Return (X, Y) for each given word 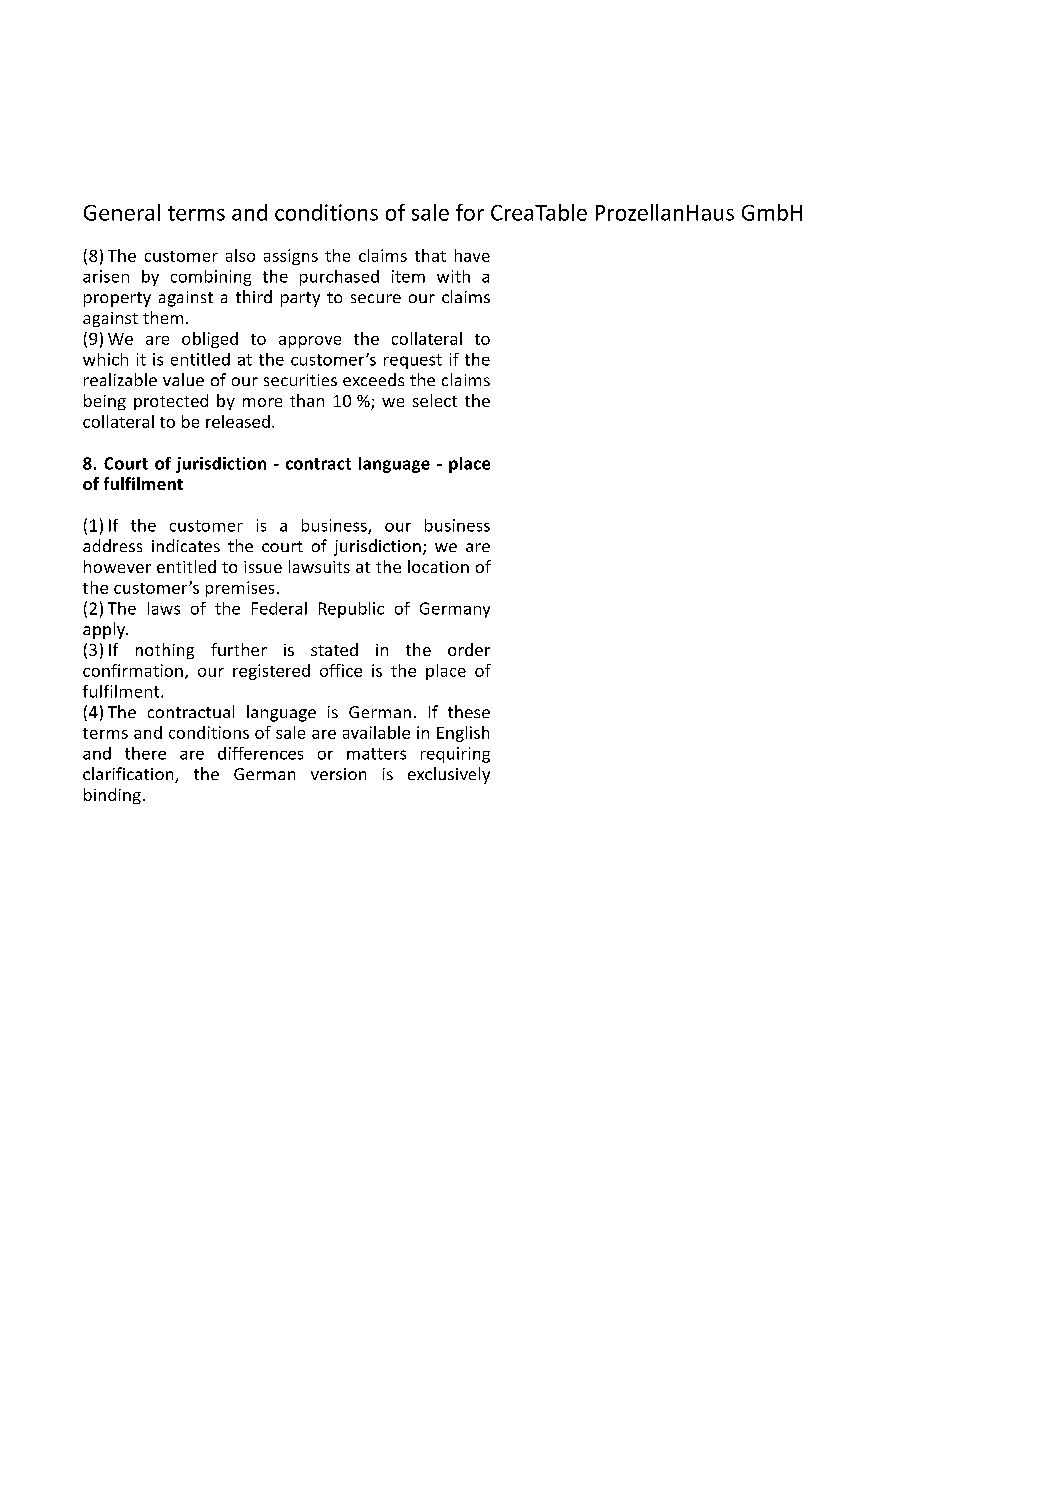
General (122, 212)
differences (260, 753)
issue (263, 567)
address (112, 545)
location (438, 566)
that (430, 255)
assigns (291, 257)
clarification (129, 775)
